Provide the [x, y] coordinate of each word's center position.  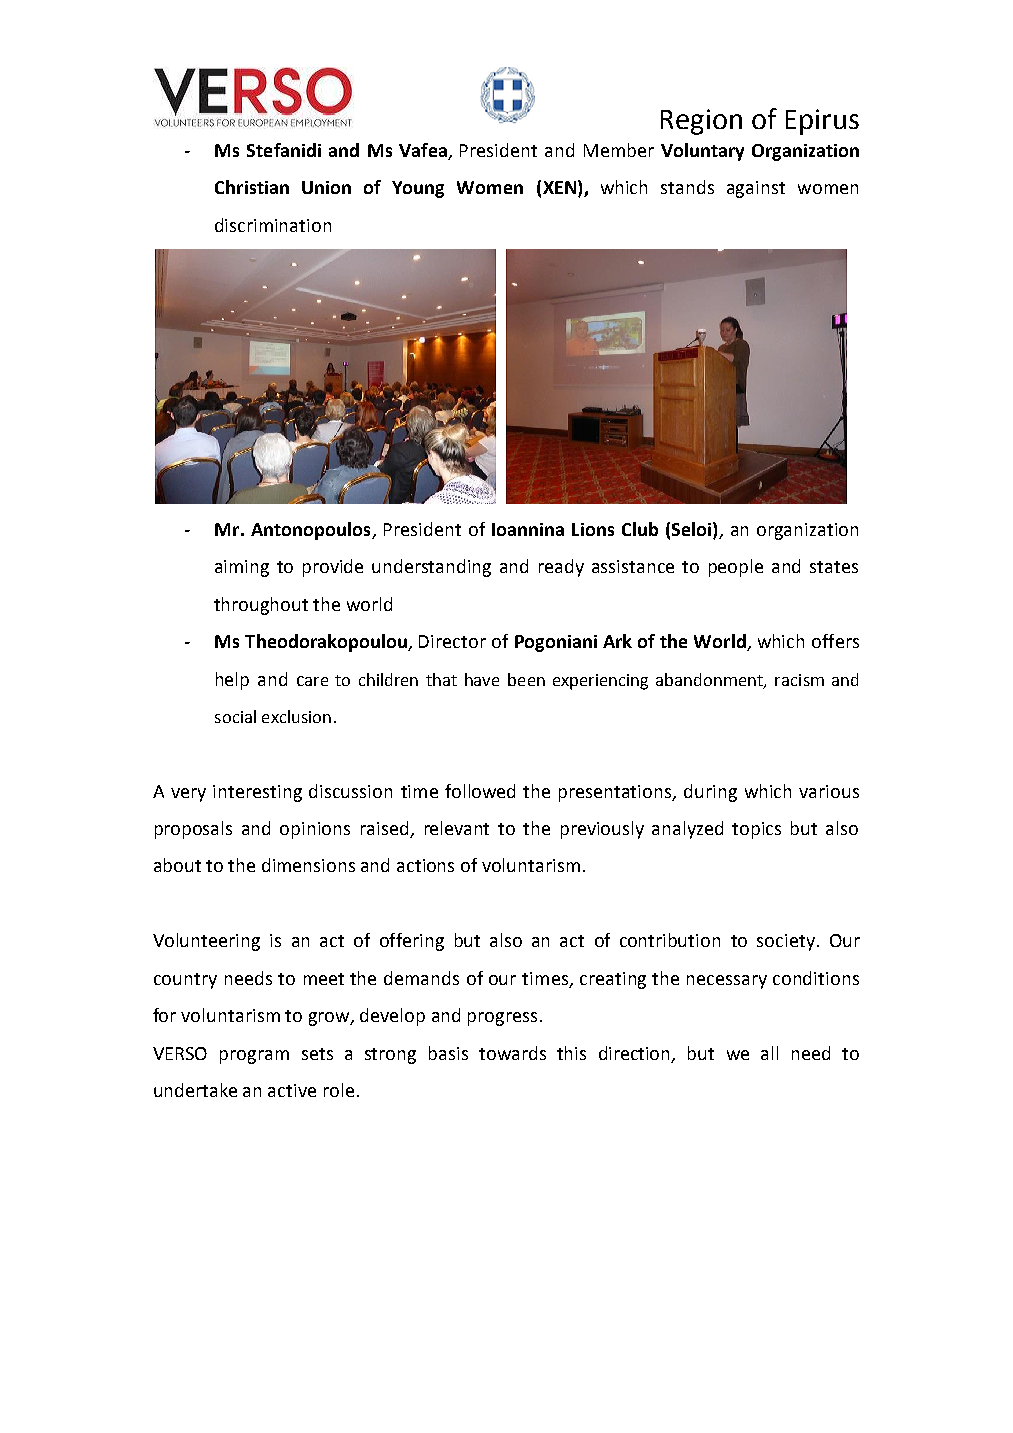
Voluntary [702, 152]
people [736, 568]
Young [418, 189]
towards [512, 1053]
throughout [261, 606]
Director [452, 641]
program [254, 1057]
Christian [252, 187]
